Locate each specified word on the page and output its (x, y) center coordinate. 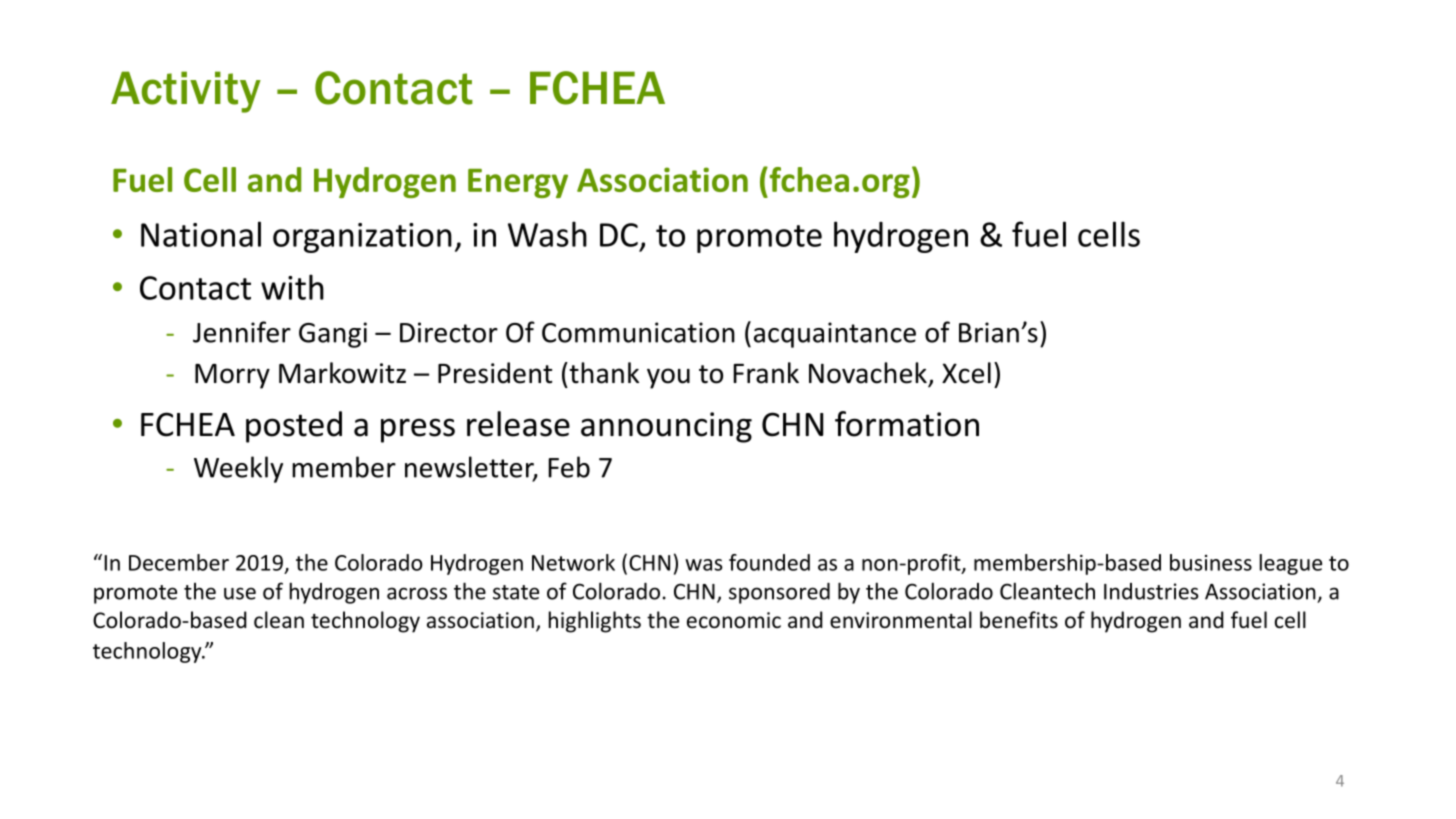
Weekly (238, 469)
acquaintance (835, 335)
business (1211, 562)
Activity (186, 92)
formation (907, 424)
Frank (766, 373)
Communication (638, 332)
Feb (569, 467)
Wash (547, 234)
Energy (518, 183)
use (240, 593)
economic (734, 620)
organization (362, 238)
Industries (1151, 591)
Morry (232, 376)
